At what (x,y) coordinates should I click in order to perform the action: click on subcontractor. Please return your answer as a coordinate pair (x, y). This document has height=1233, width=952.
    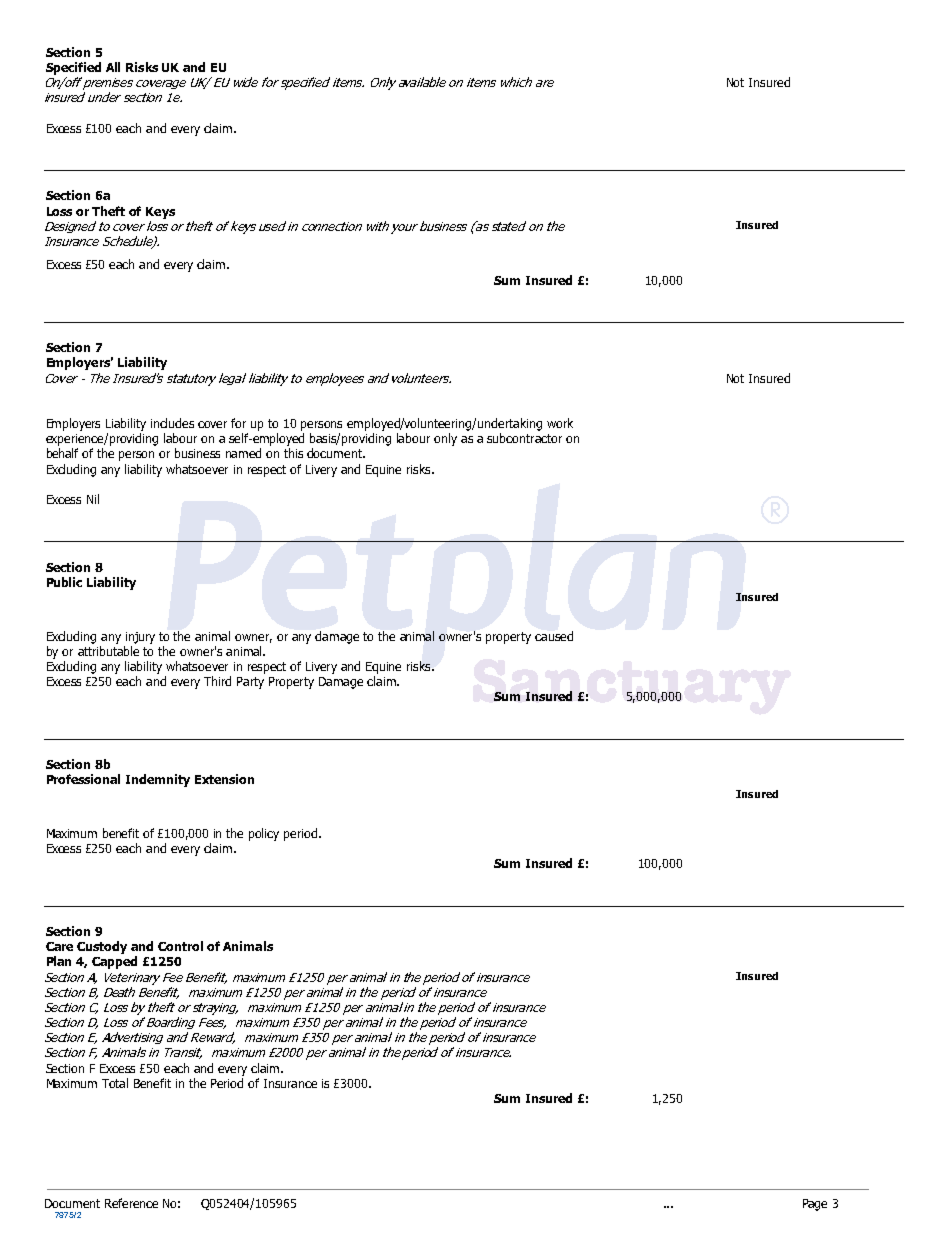
    Looking at the image, I should click on (524, 438).
